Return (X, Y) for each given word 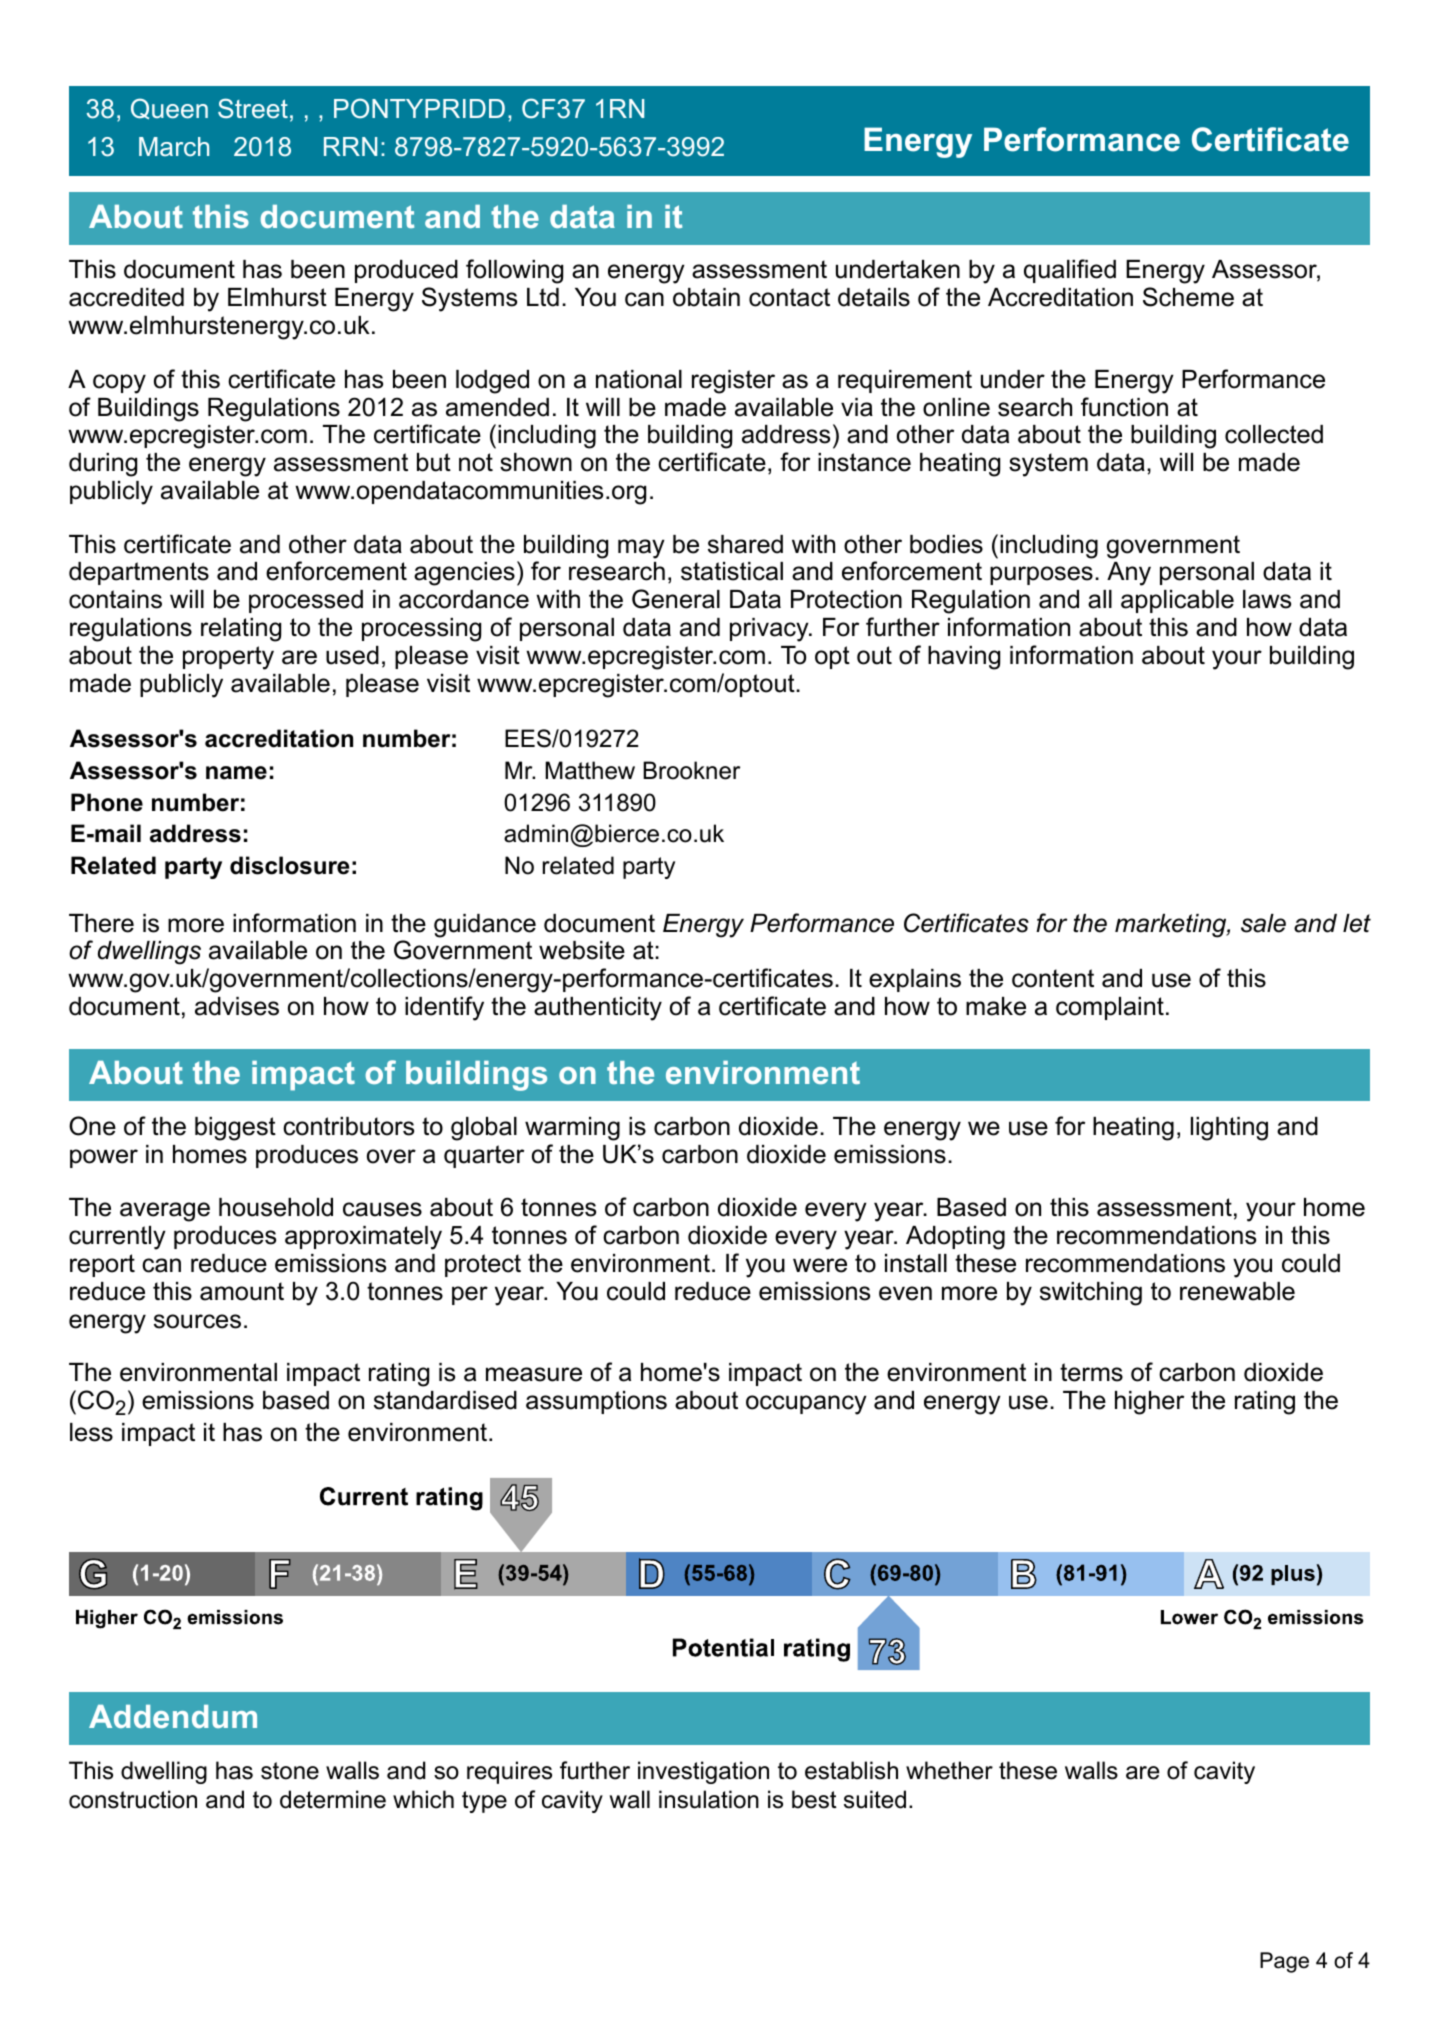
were (820, 1265)
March (174, 146)
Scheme (1188, 297)
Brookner (691, 770)
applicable (1177, 601)
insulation (709, 1799)
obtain (706, 297)
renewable (1237, 1291)
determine (333, 1799)
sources (197, 1321)
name (236, 773)
